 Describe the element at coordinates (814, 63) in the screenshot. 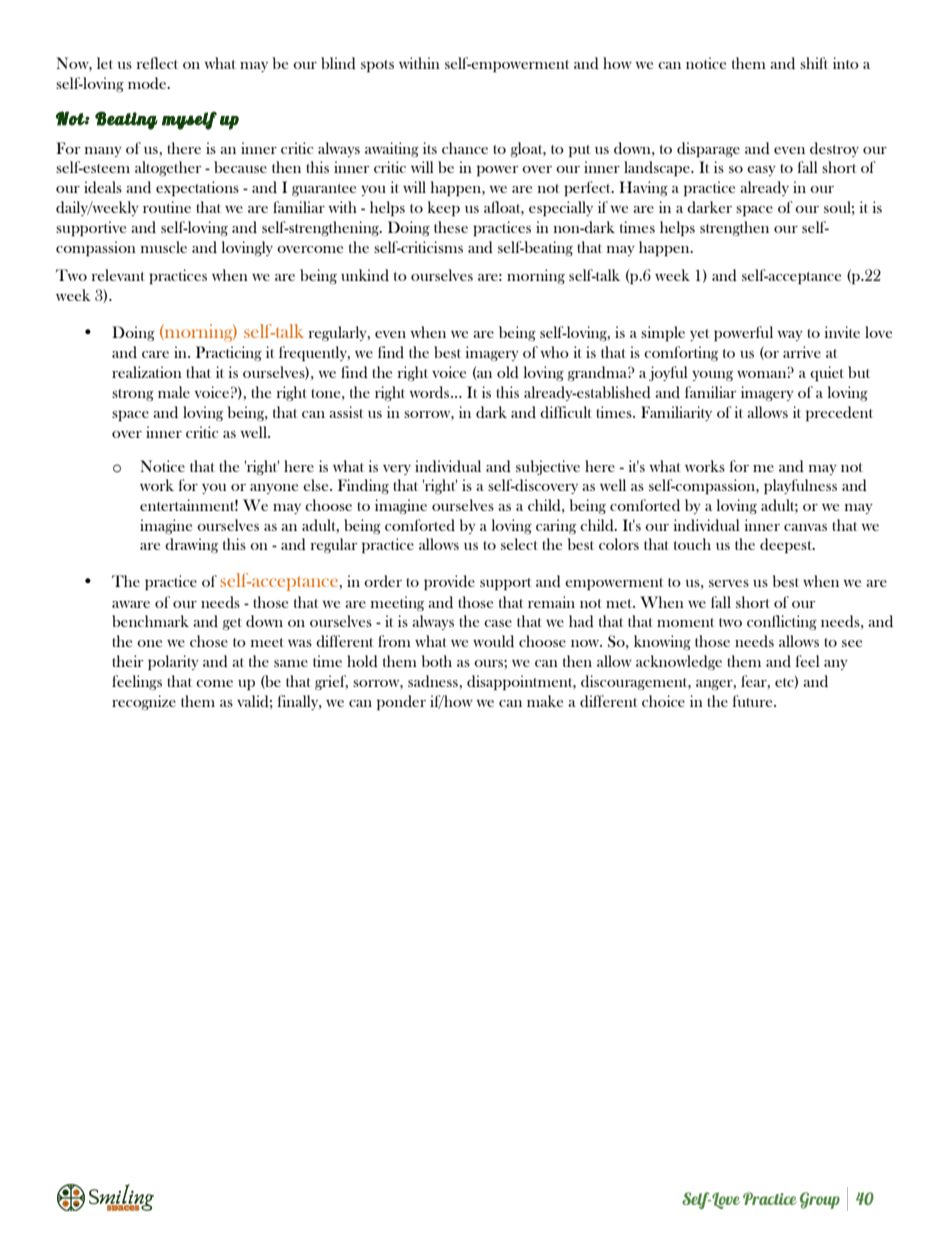

I see `shift` at that location.
